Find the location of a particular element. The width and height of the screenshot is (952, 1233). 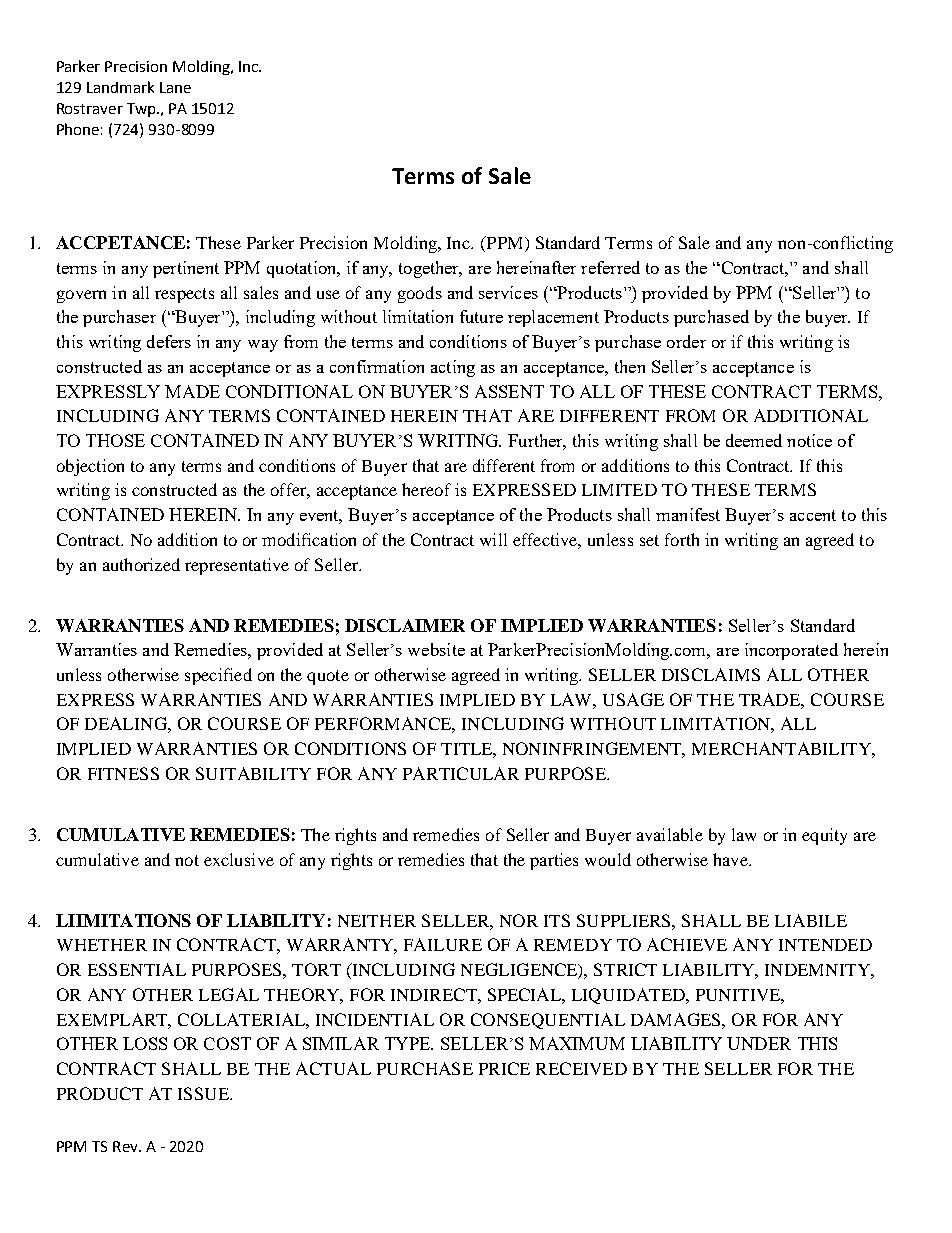

FITNESS is located at coordinates (123, 773).
